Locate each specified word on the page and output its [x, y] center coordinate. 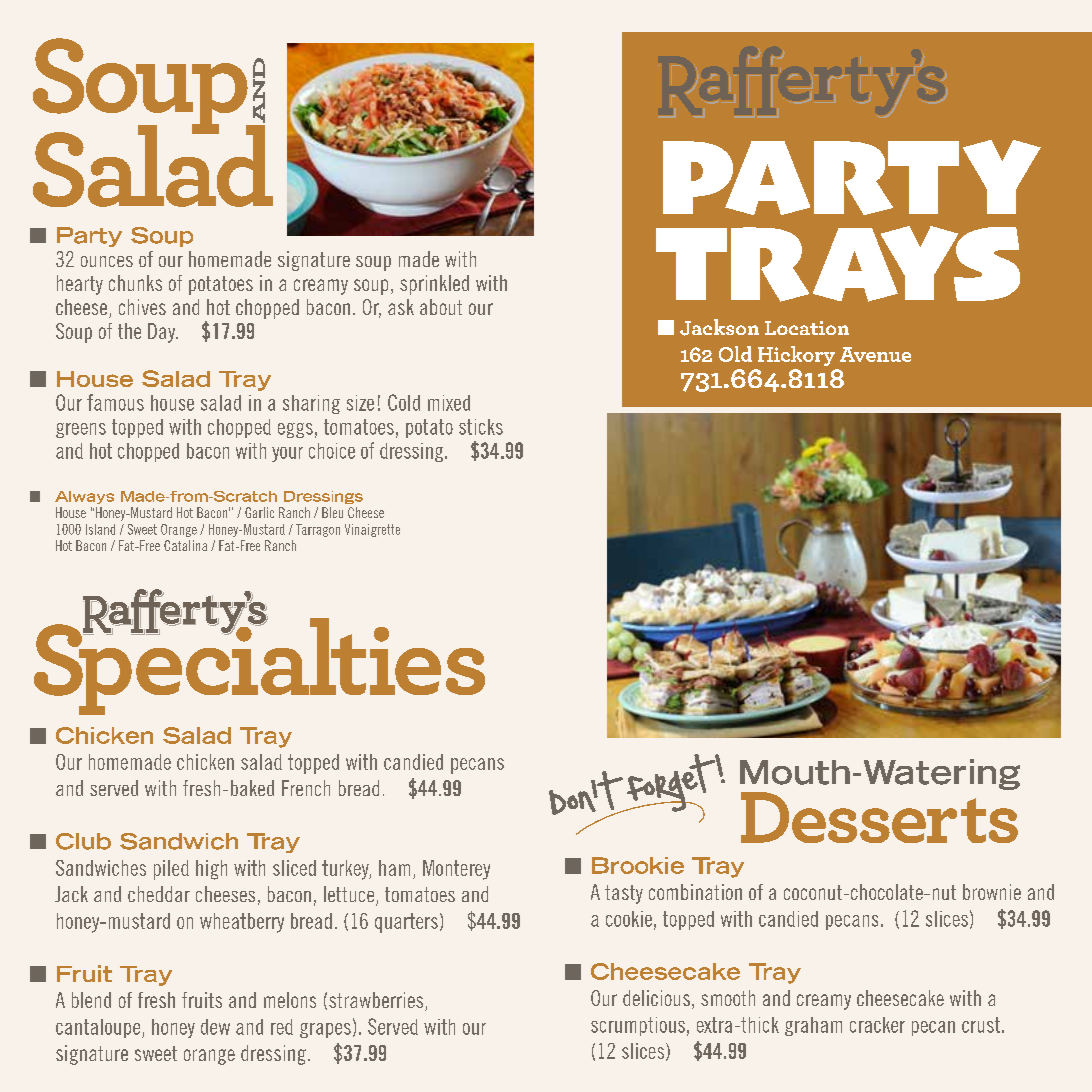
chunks [135, 283]
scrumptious [638, 1026]
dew [215, 1027]
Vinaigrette [372, 530]
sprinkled [434, 285]
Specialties [259, 665]
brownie [992, 892]
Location [807, 328]
